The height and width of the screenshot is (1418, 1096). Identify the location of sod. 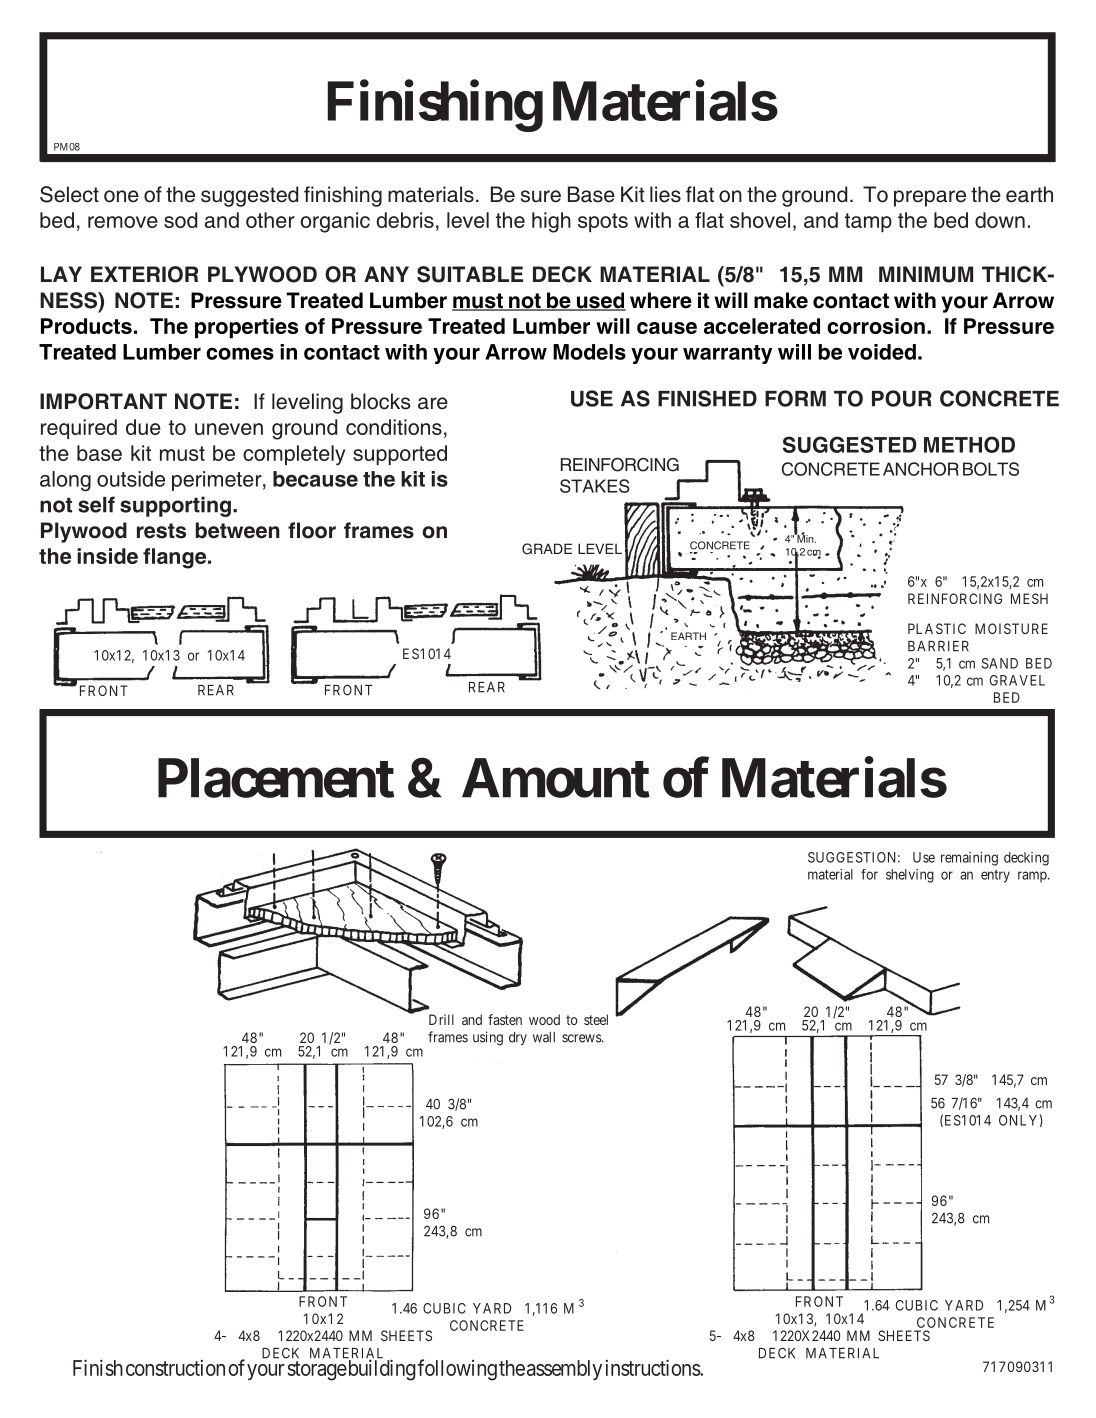
(181, 220).
